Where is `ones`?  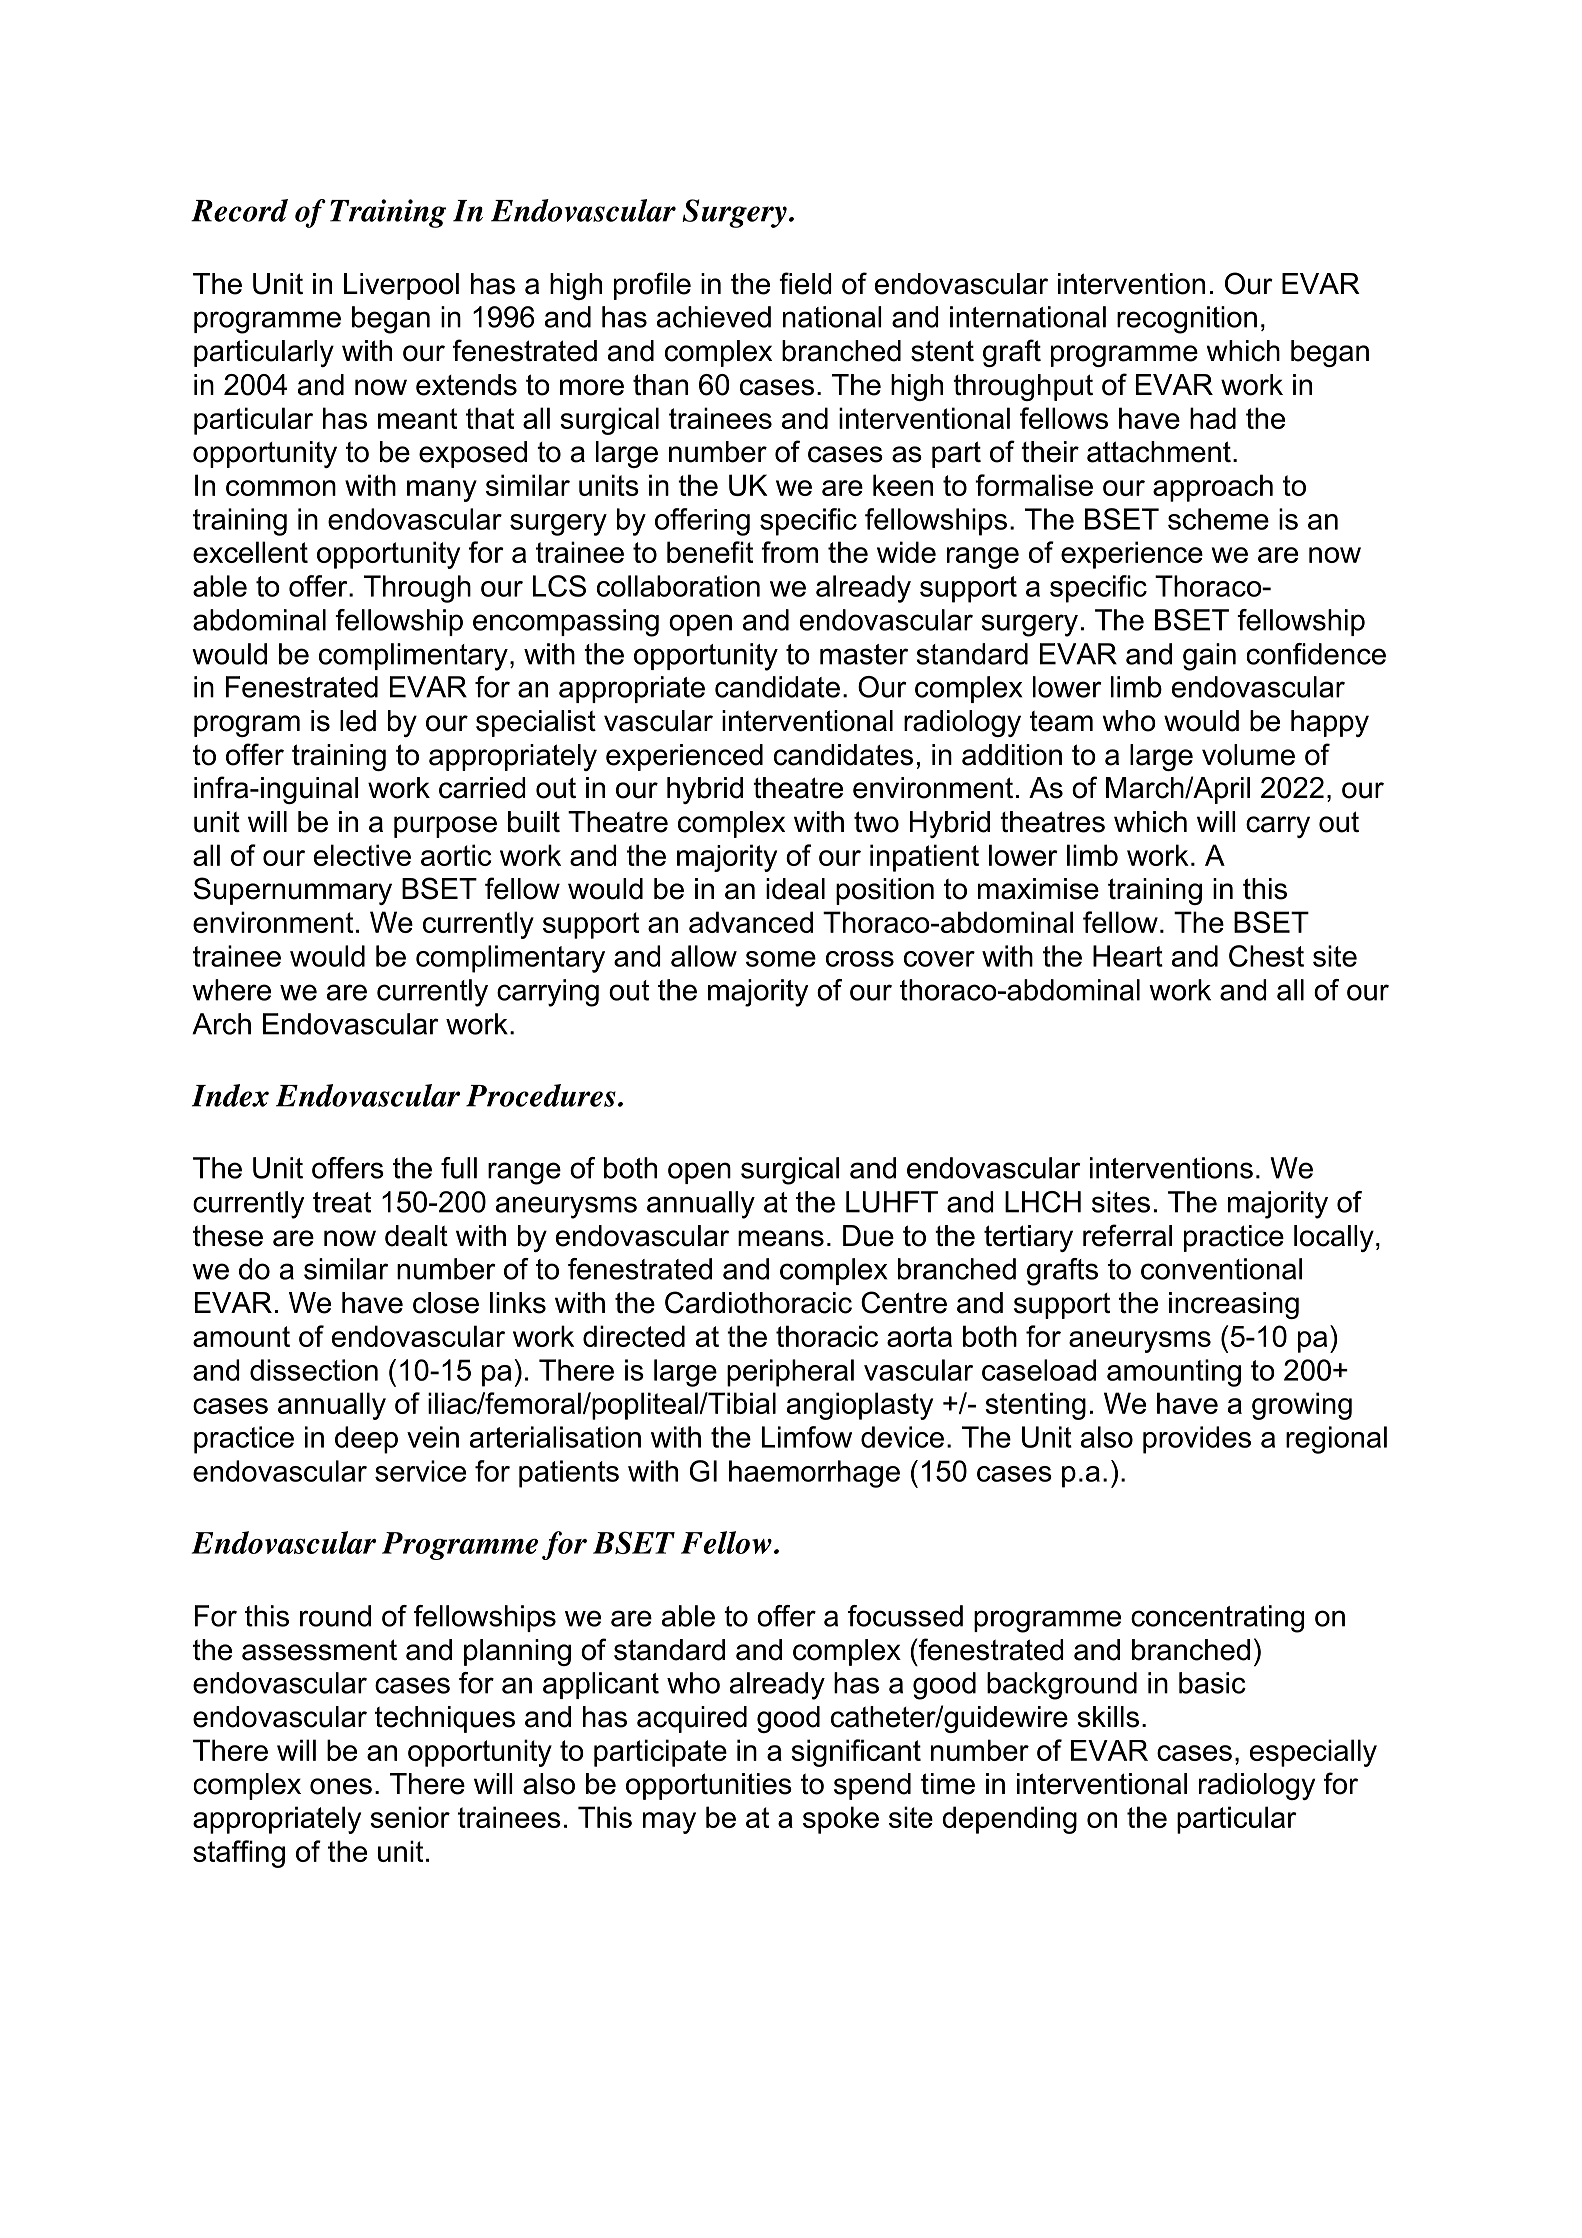
ones is located at coordinates (341, 1786).
